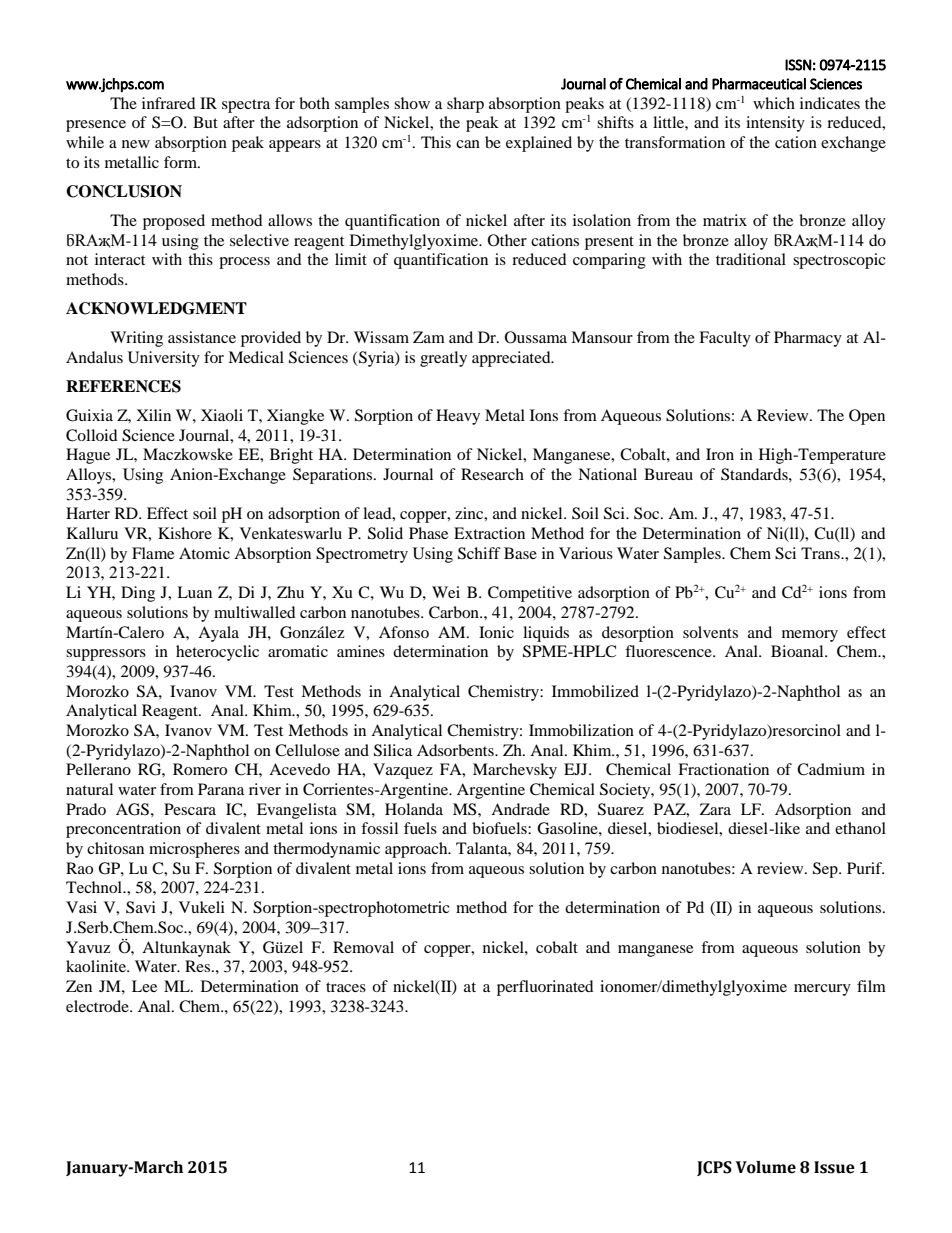  I want to click on Fractionation, so click(723, 769).
